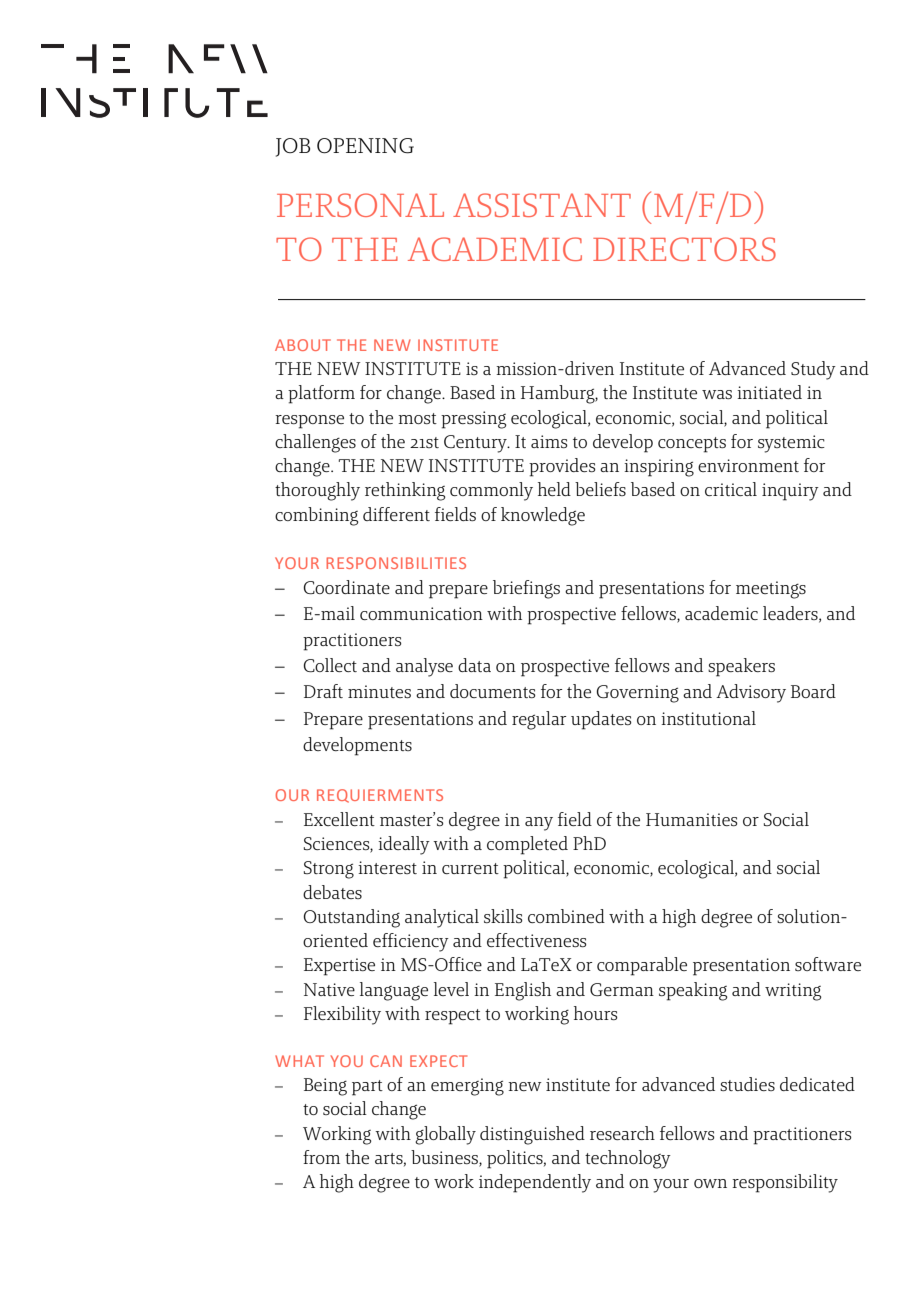  Describe the element at coordinates (339, 819) in the screenshot. I see `Excellent` at that location.
